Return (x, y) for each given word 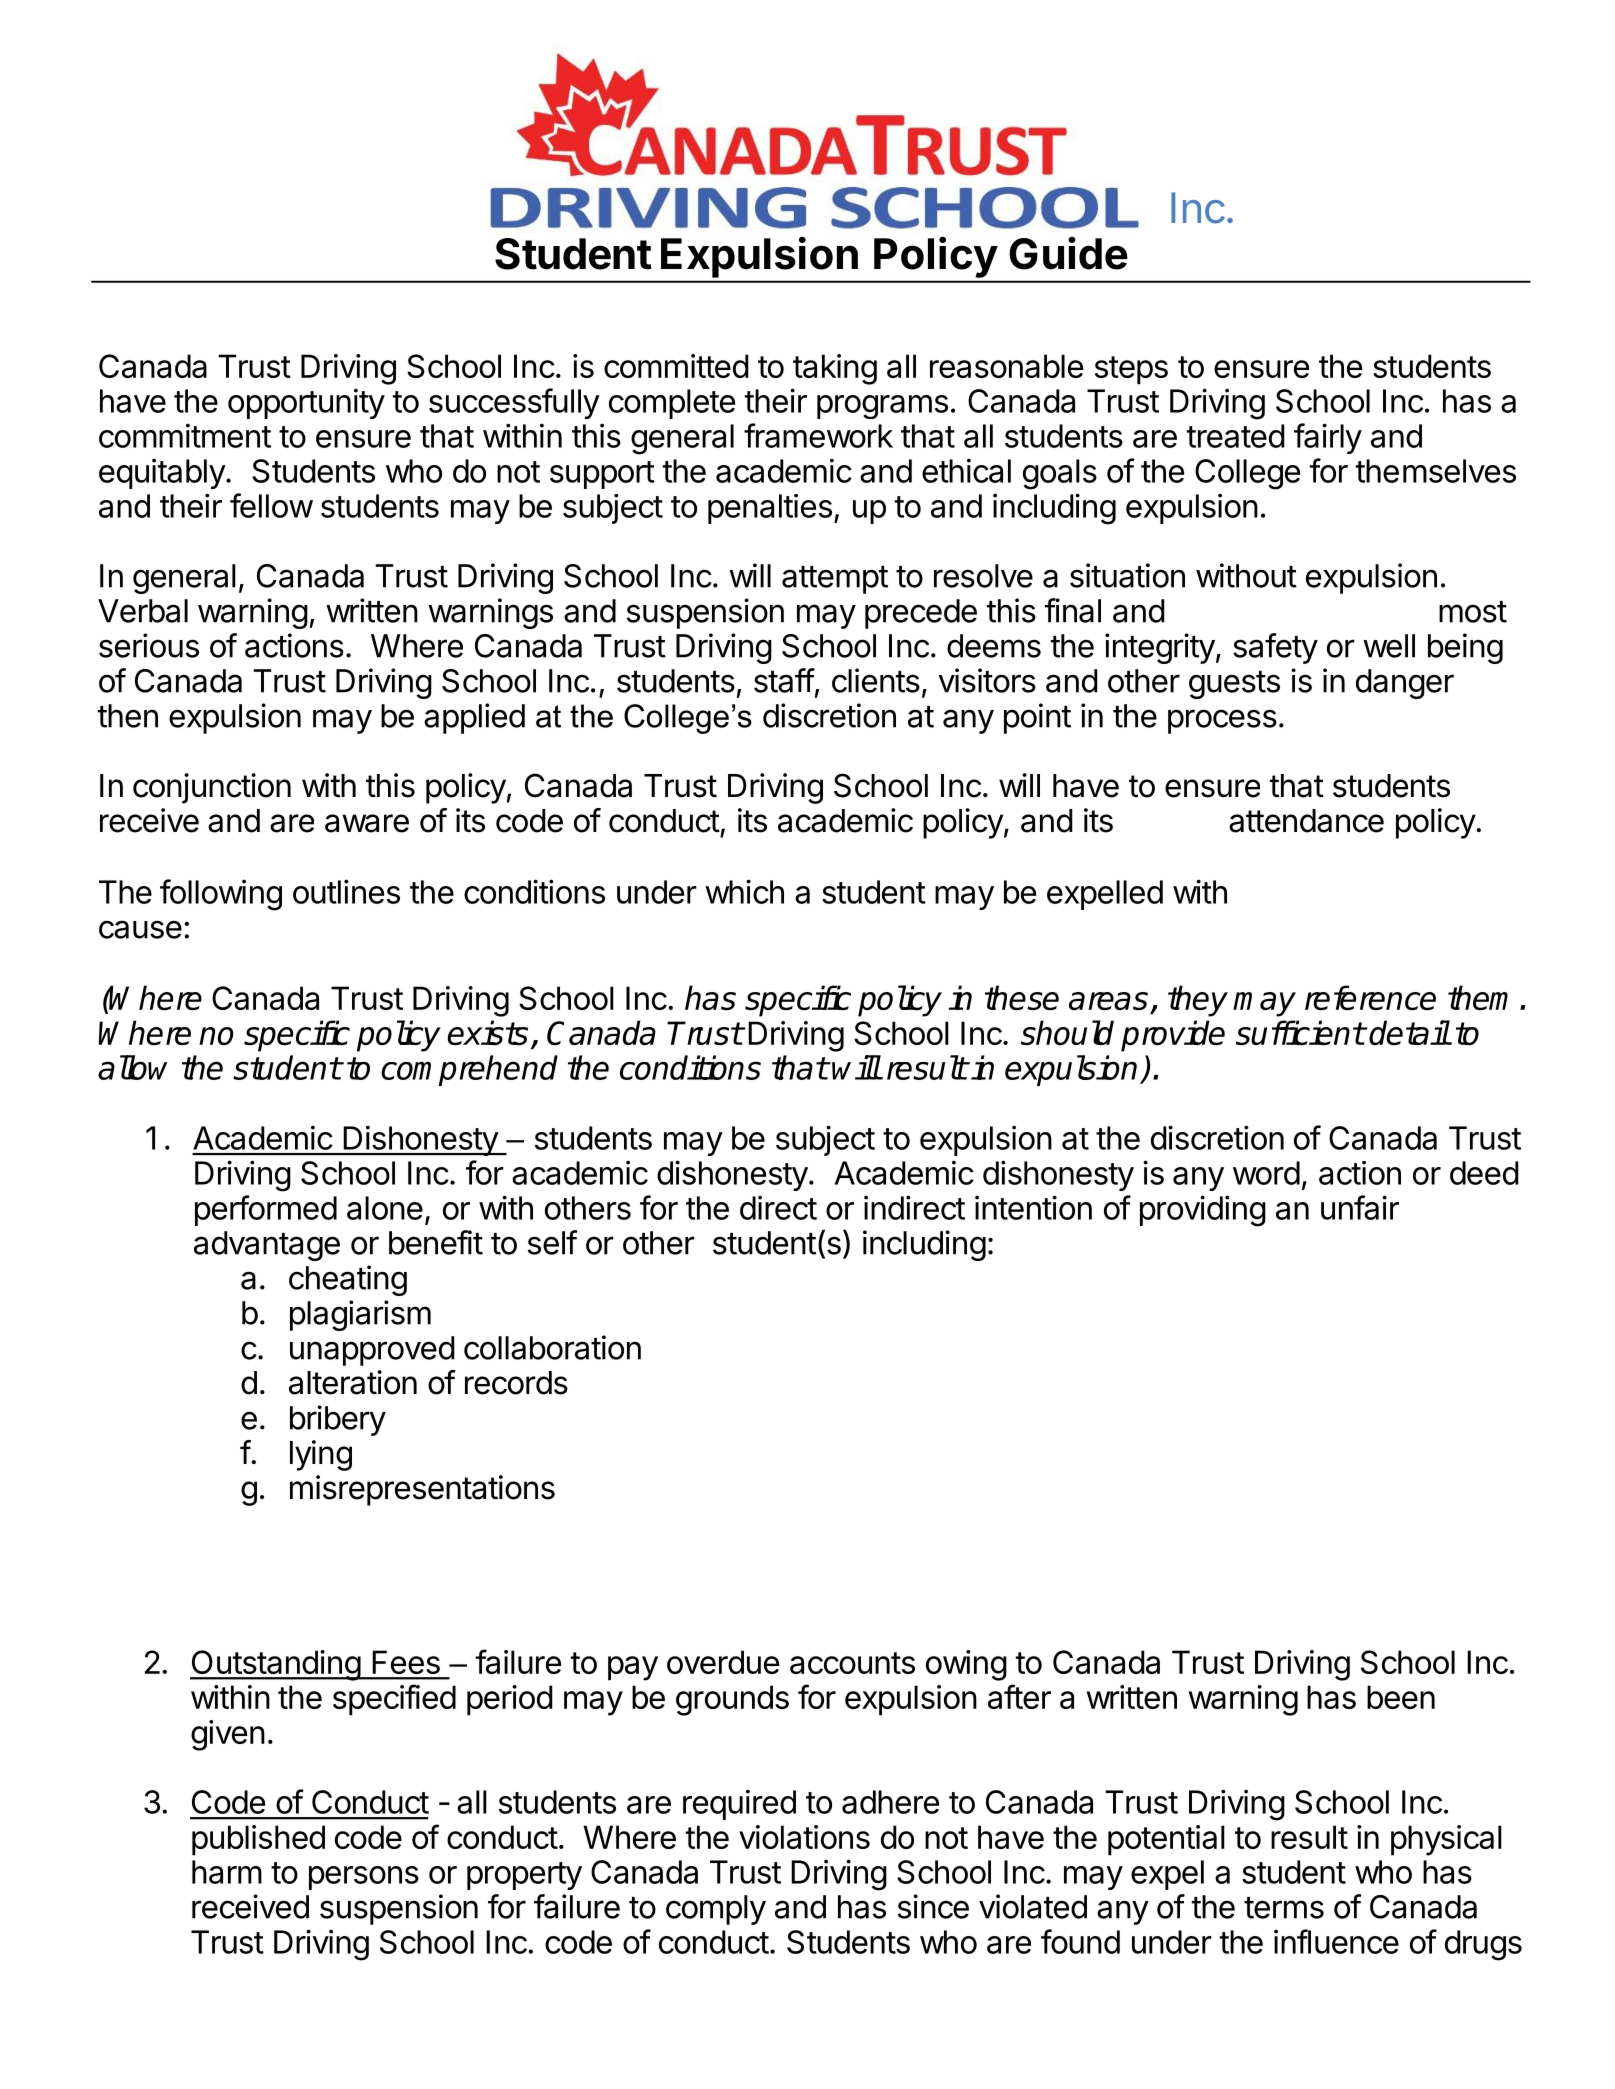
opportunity (306, 403)
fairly (1328, 438)
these (1022, 997)
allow (132, 1067)
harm (227, 1872)
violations (804, 1837)
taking (835, 369)
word (1266, 1173)
